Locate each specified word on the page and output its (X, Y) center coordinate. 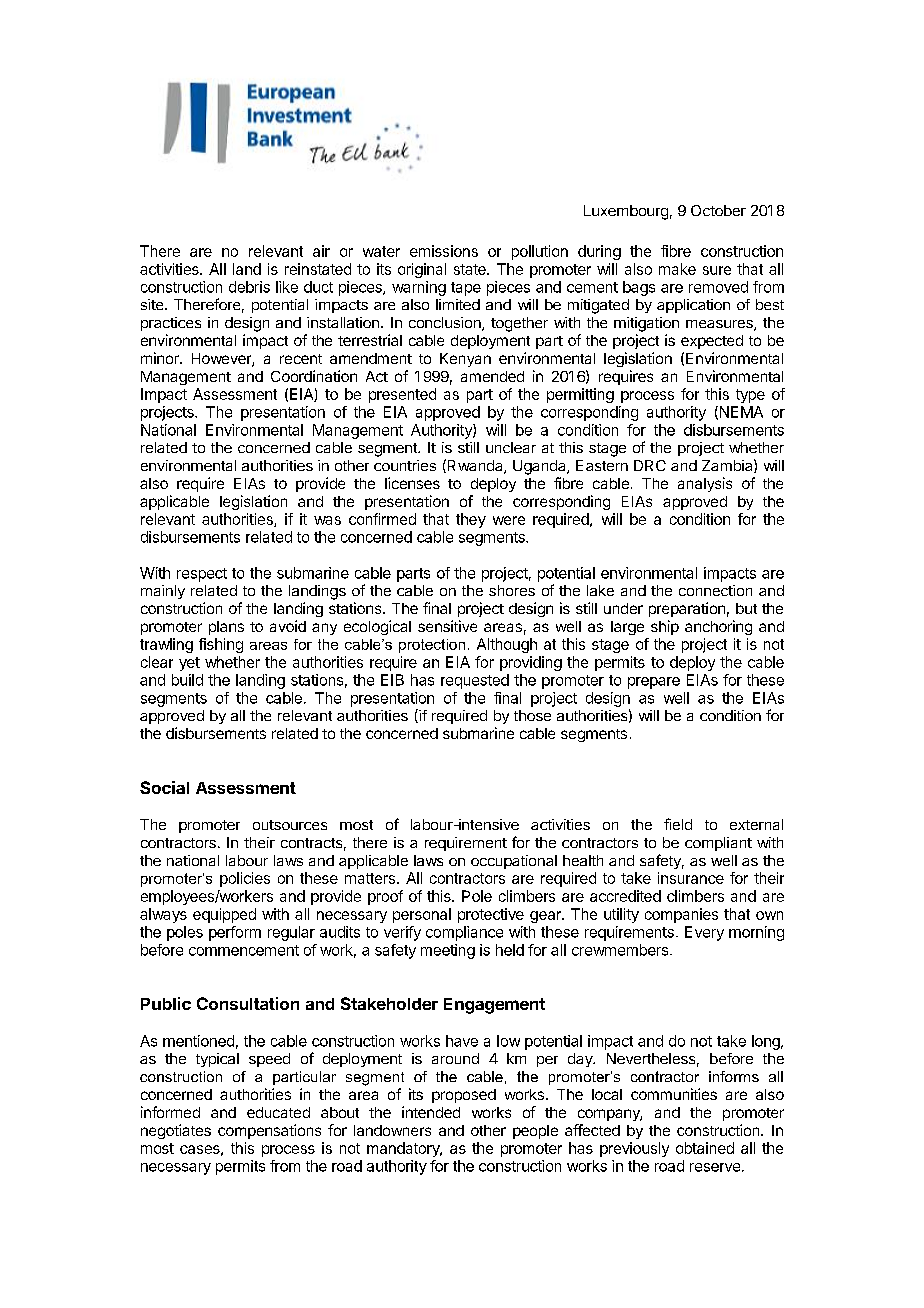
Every (704, 933)
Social (164, 787)
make (677, 269)
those (532, 715)
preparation (687, 609)
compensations (269, 1131)
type (750, 396)
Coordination (314, 376)
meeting (448, 951)
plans (226, 628)
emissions (444, 251)
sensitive (447, 626)
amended (492, 376)
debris (249, 287)
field (678, 824)
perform (235, 933)
